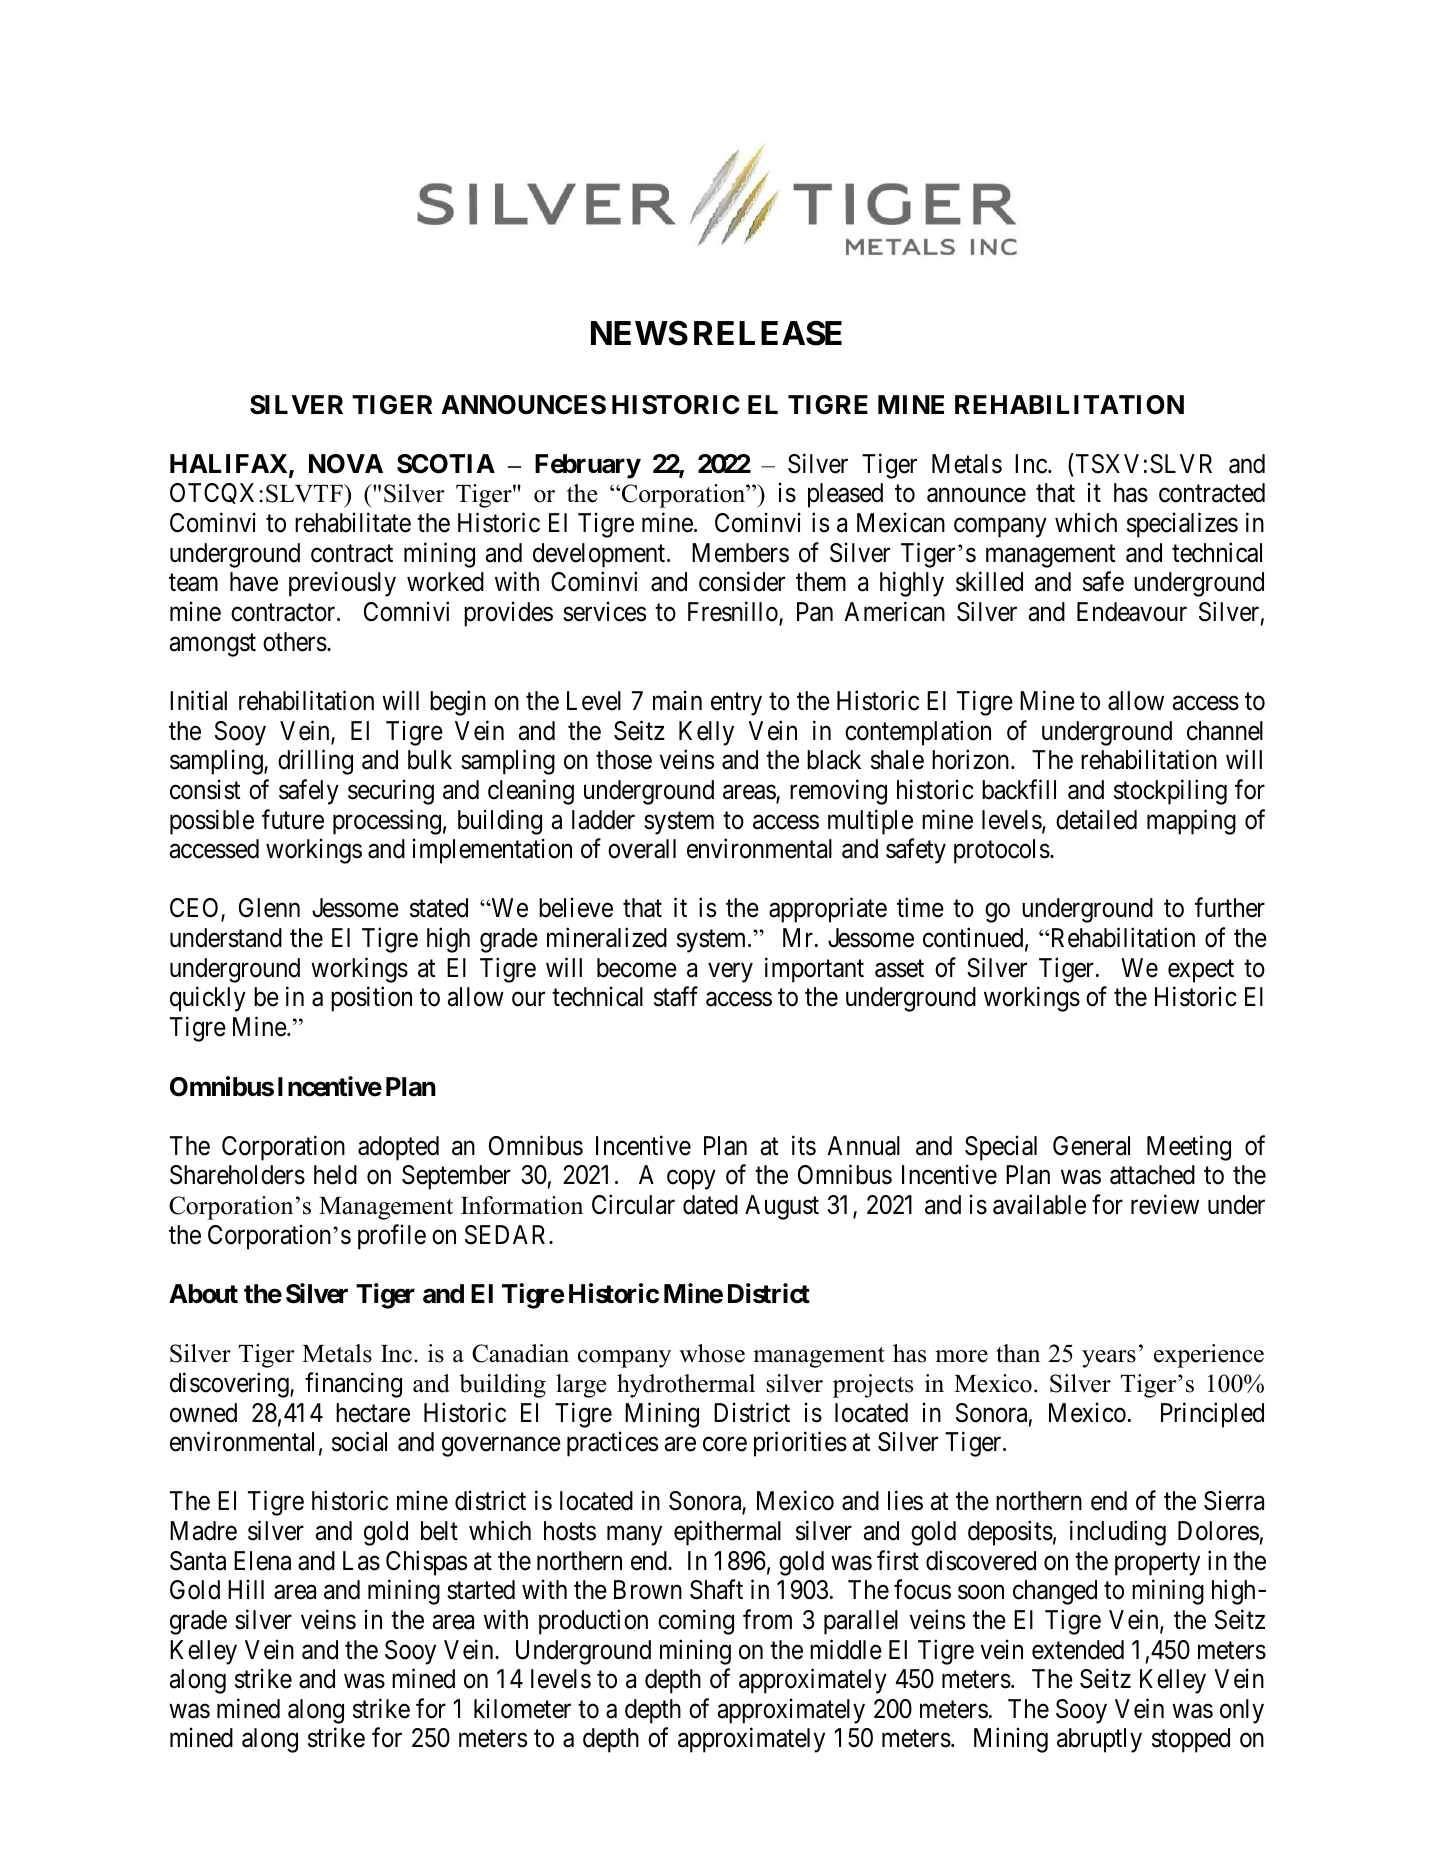  I want to click on staff, so click(676, 997).
